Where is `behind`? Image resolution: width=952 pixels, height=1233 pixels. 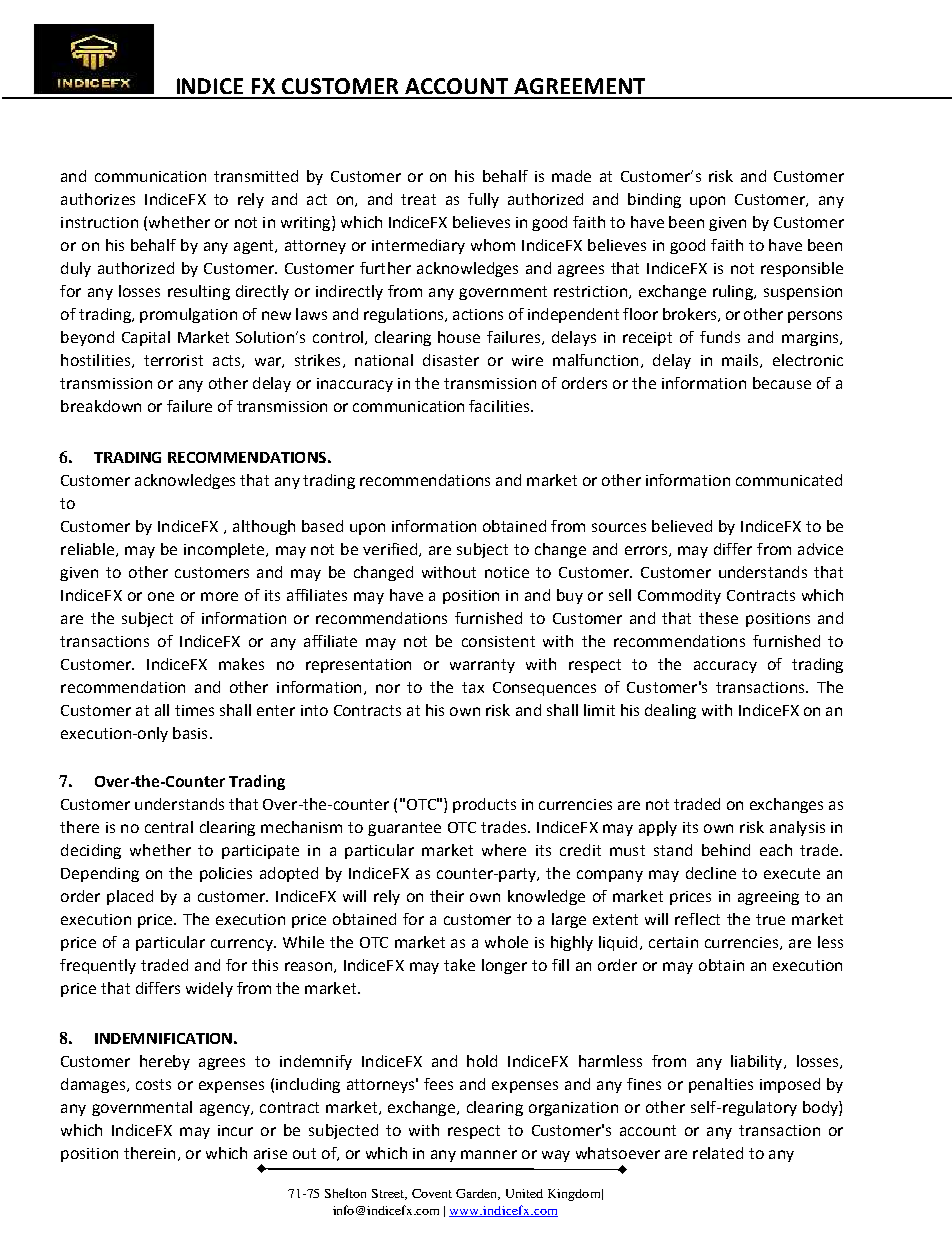 behind is located at coordinates (726, 850).
